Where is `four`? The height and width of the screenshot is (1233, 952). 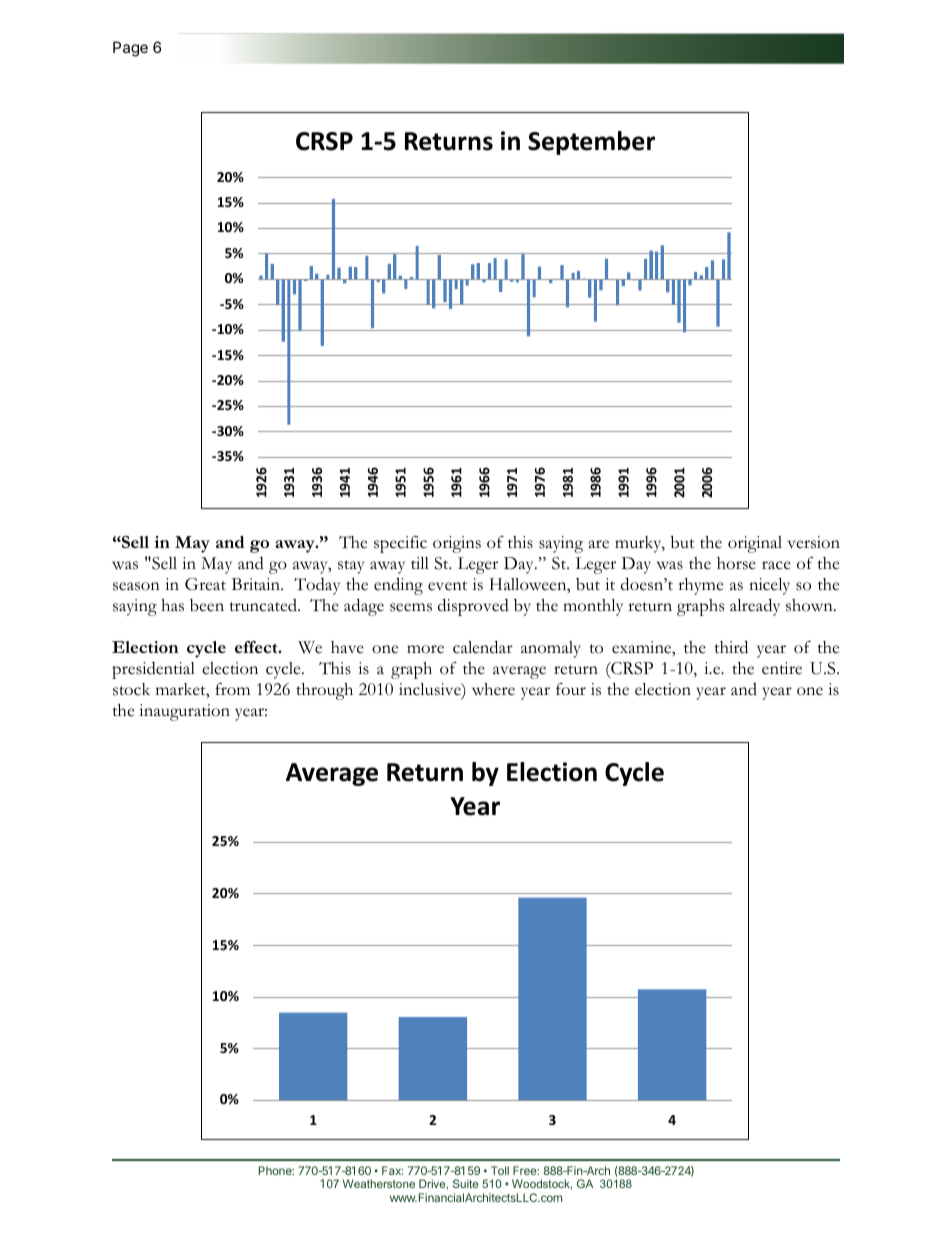
four is located at coordinates (571, 689).
